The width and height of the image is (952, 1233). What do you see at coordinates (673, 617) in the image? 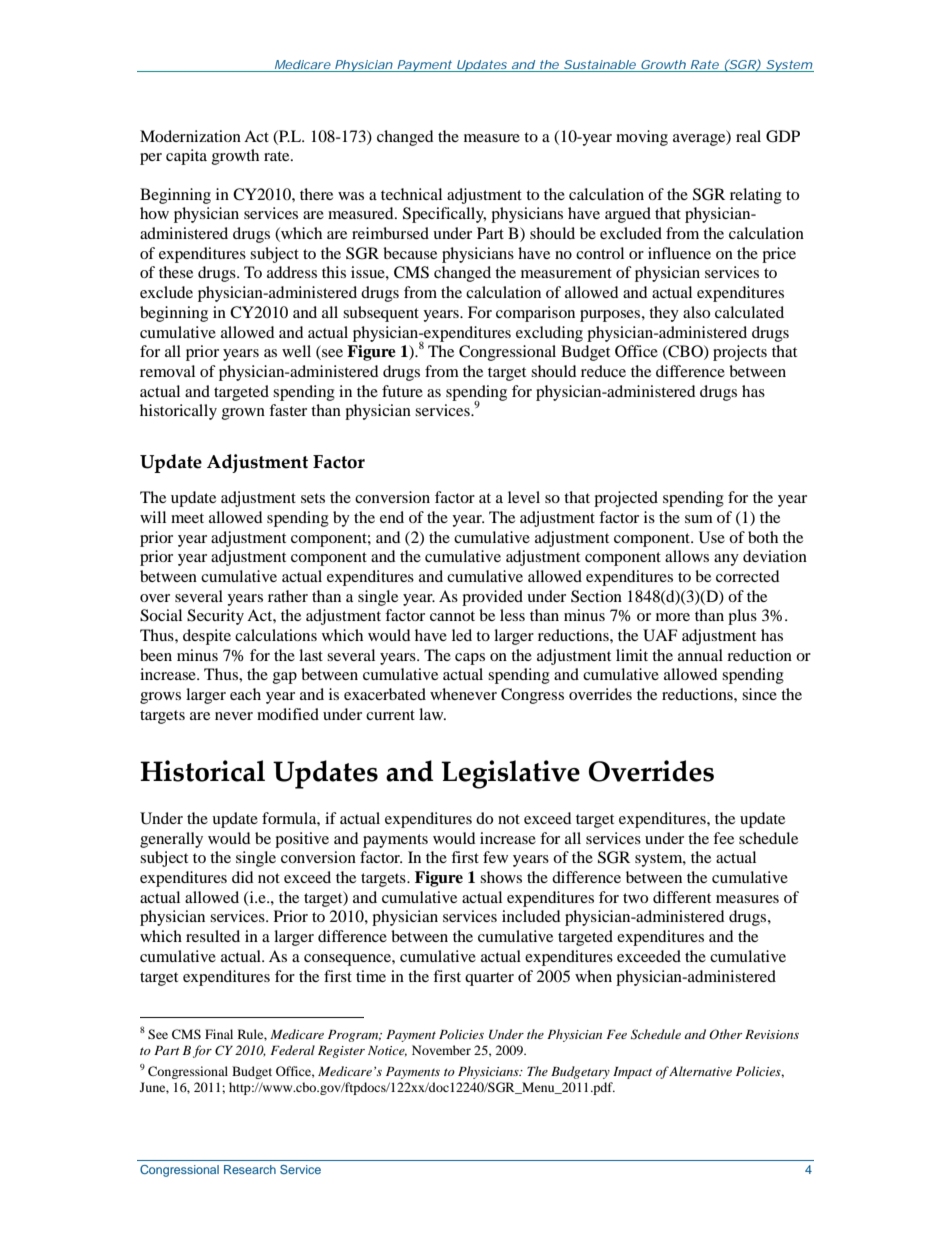
I see `more` at bounding box center [673, 617].
